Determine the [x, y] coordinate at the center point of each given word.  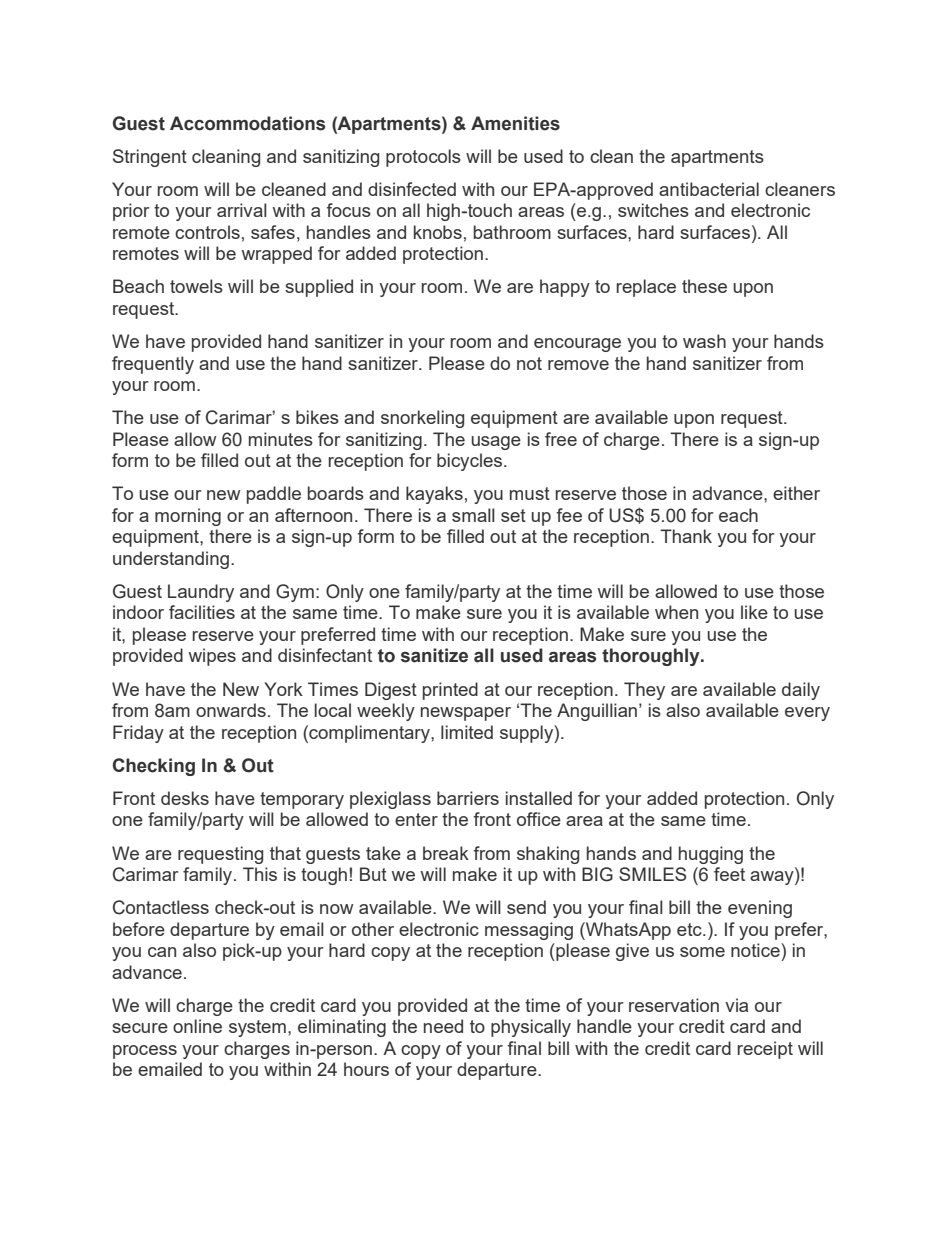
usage [496, 443]
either [796, 493]
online [197, 1026]
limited [467, 732]
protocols [423, 158]
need [443, 1026]
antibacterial [709, 189]
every [807, 714]
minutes [281, 439]
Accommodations [247, 123]
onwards [231, 710]
